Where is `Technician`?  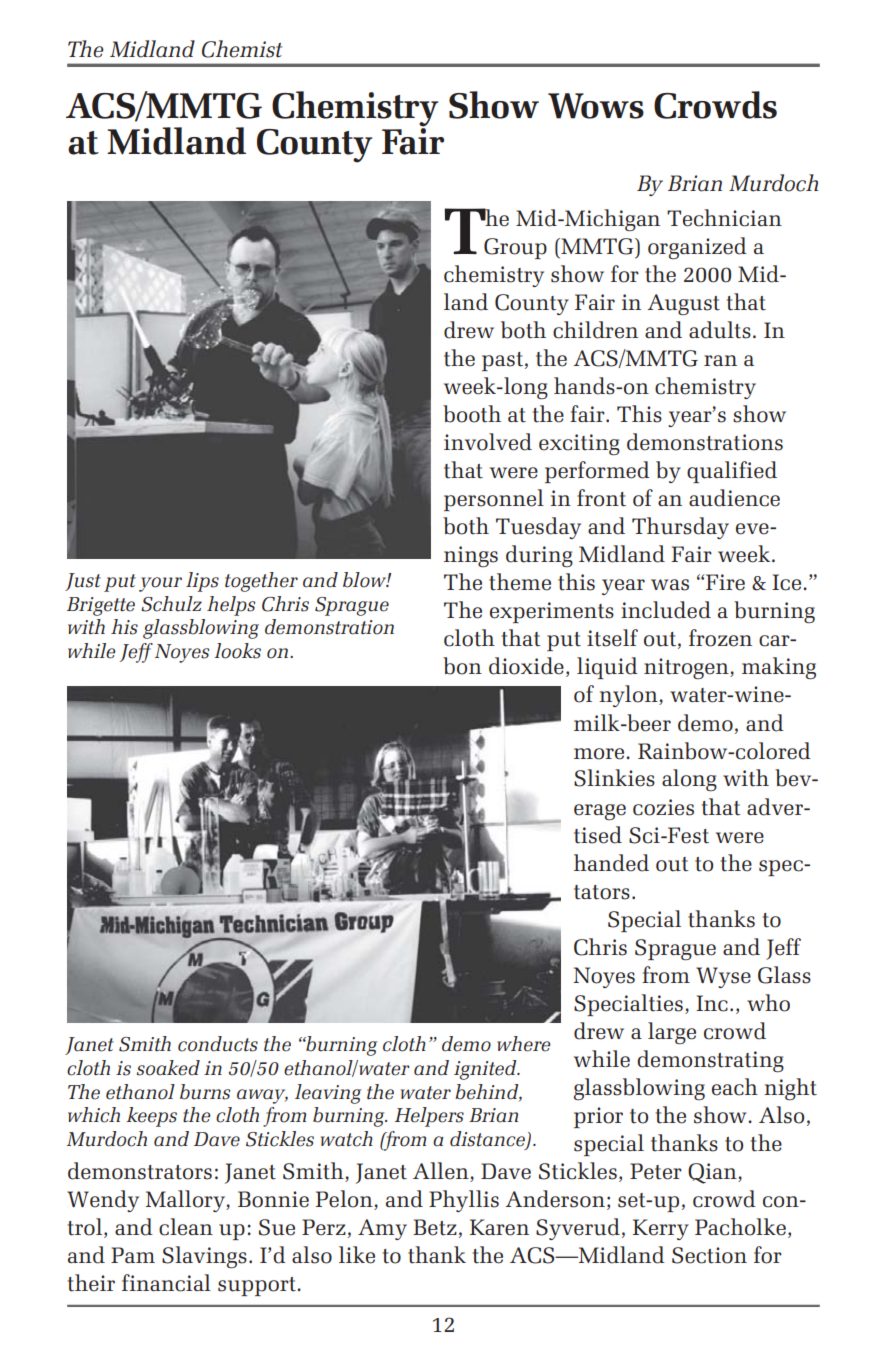
Technician is located at coordinates (724, 218).
